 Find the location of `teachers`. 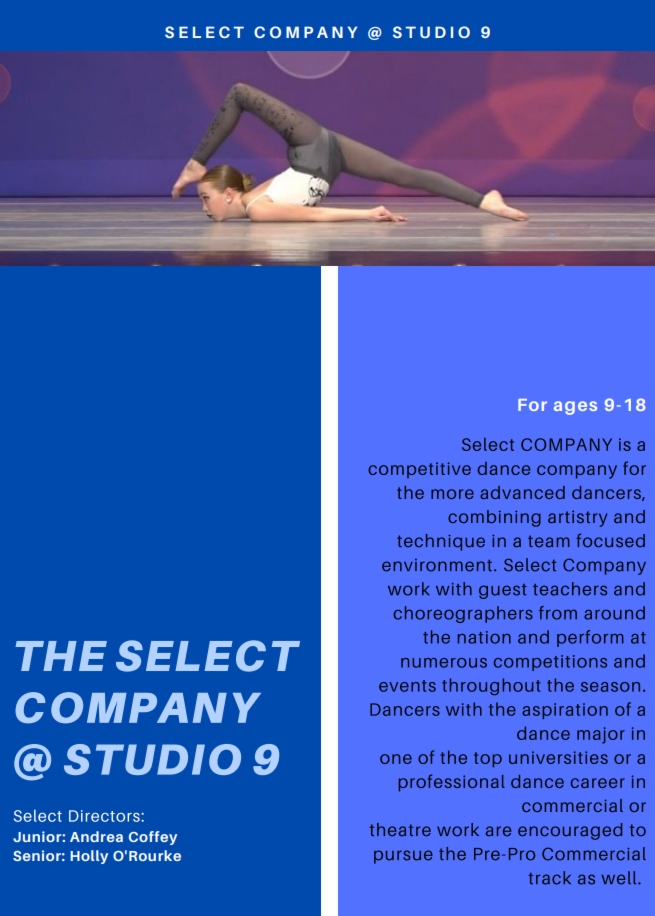

teachers is located at coordinates (570, 589).
